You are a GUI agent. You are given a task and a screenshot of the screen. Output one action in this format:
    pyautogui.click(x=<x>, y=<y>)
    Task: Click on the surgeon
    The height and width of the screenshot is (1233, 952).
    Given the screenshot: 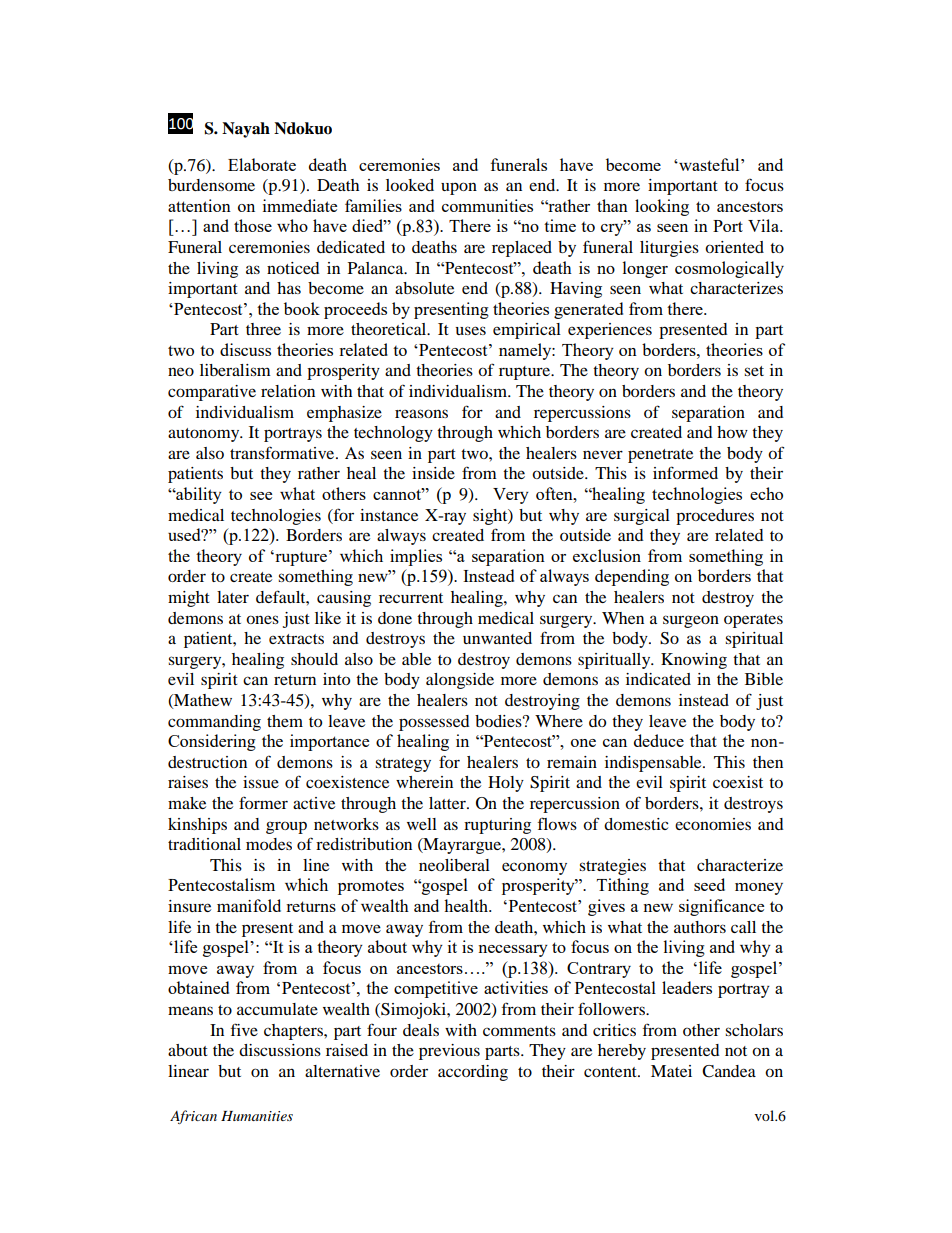 What is the action you would take?
    pyautogui.click(x=691, y=621)
